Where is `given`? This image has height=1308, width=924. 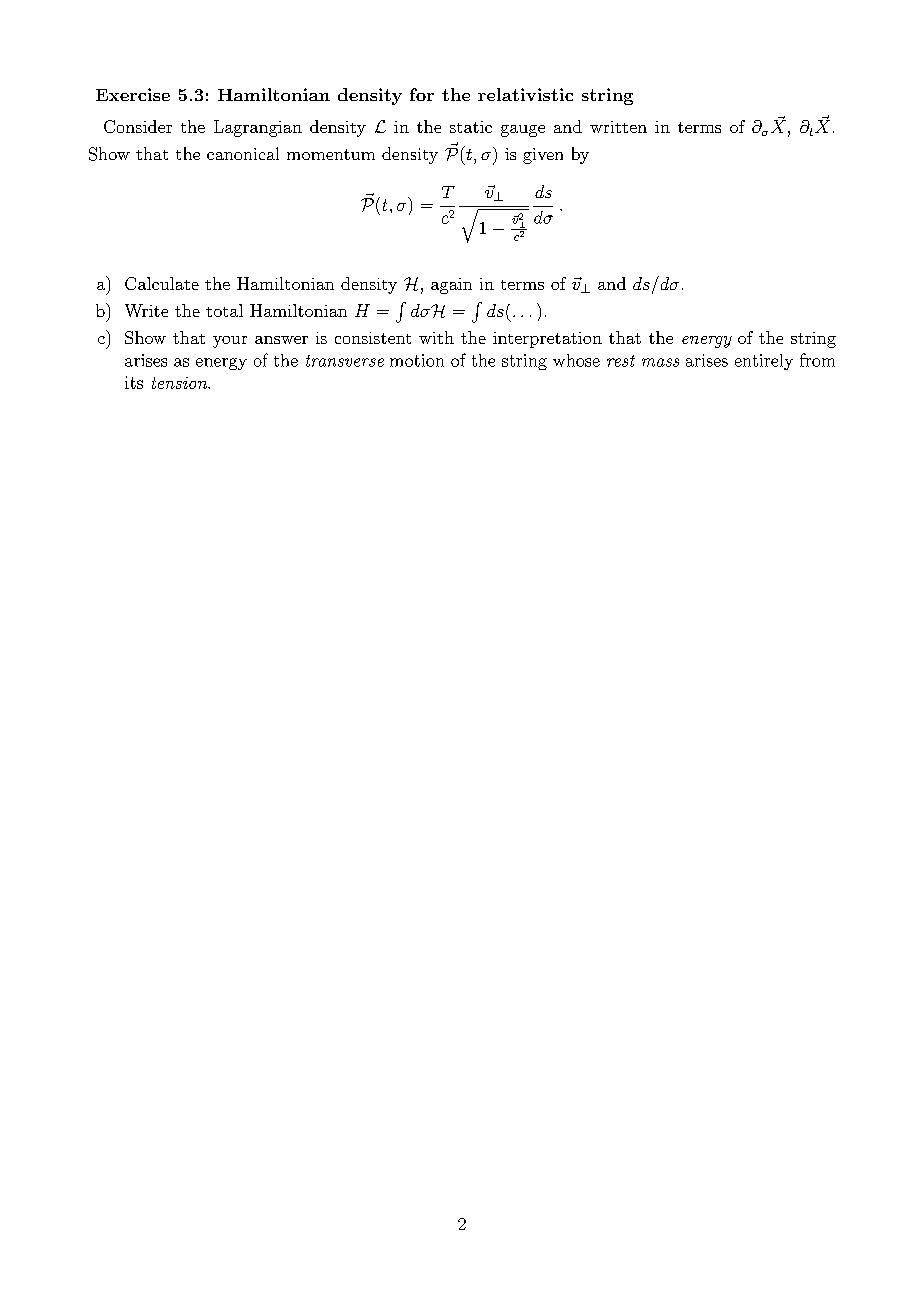
given is located at coordinates (543, 156).
